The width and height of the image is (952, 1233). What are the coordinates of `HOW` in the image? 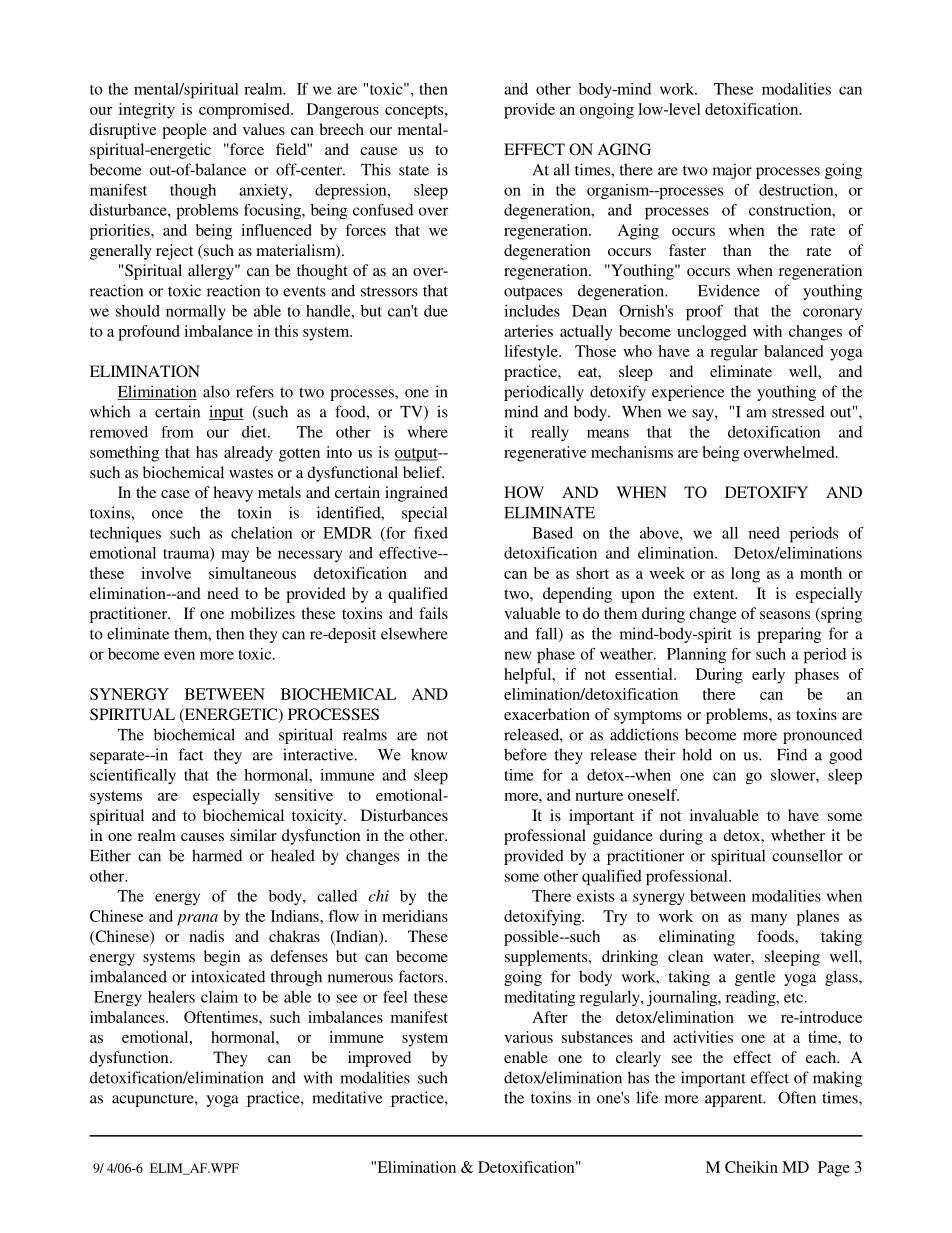 It's located at (524, 492).
